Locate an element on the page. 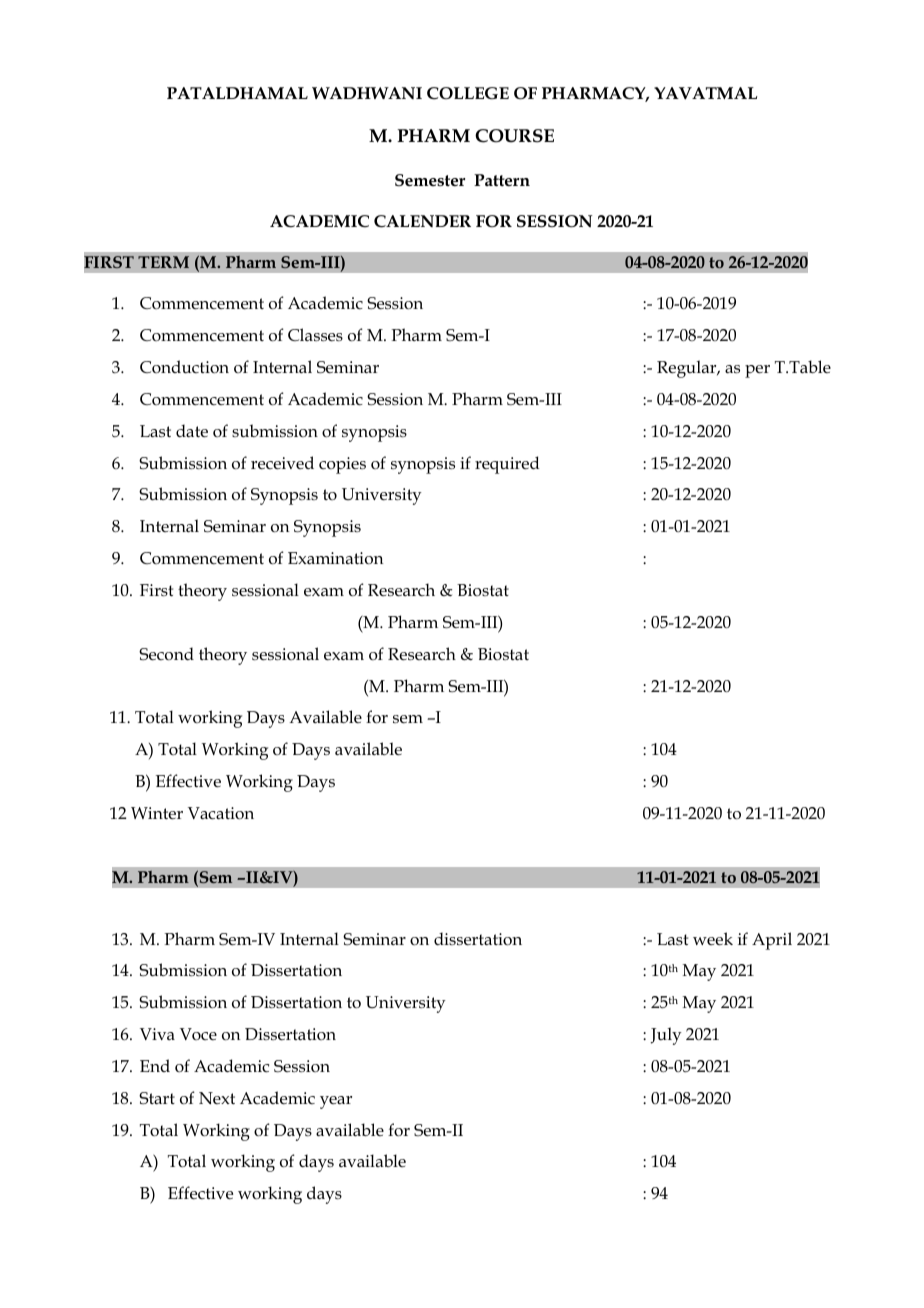  year is located at coordinates (336, 1102).
